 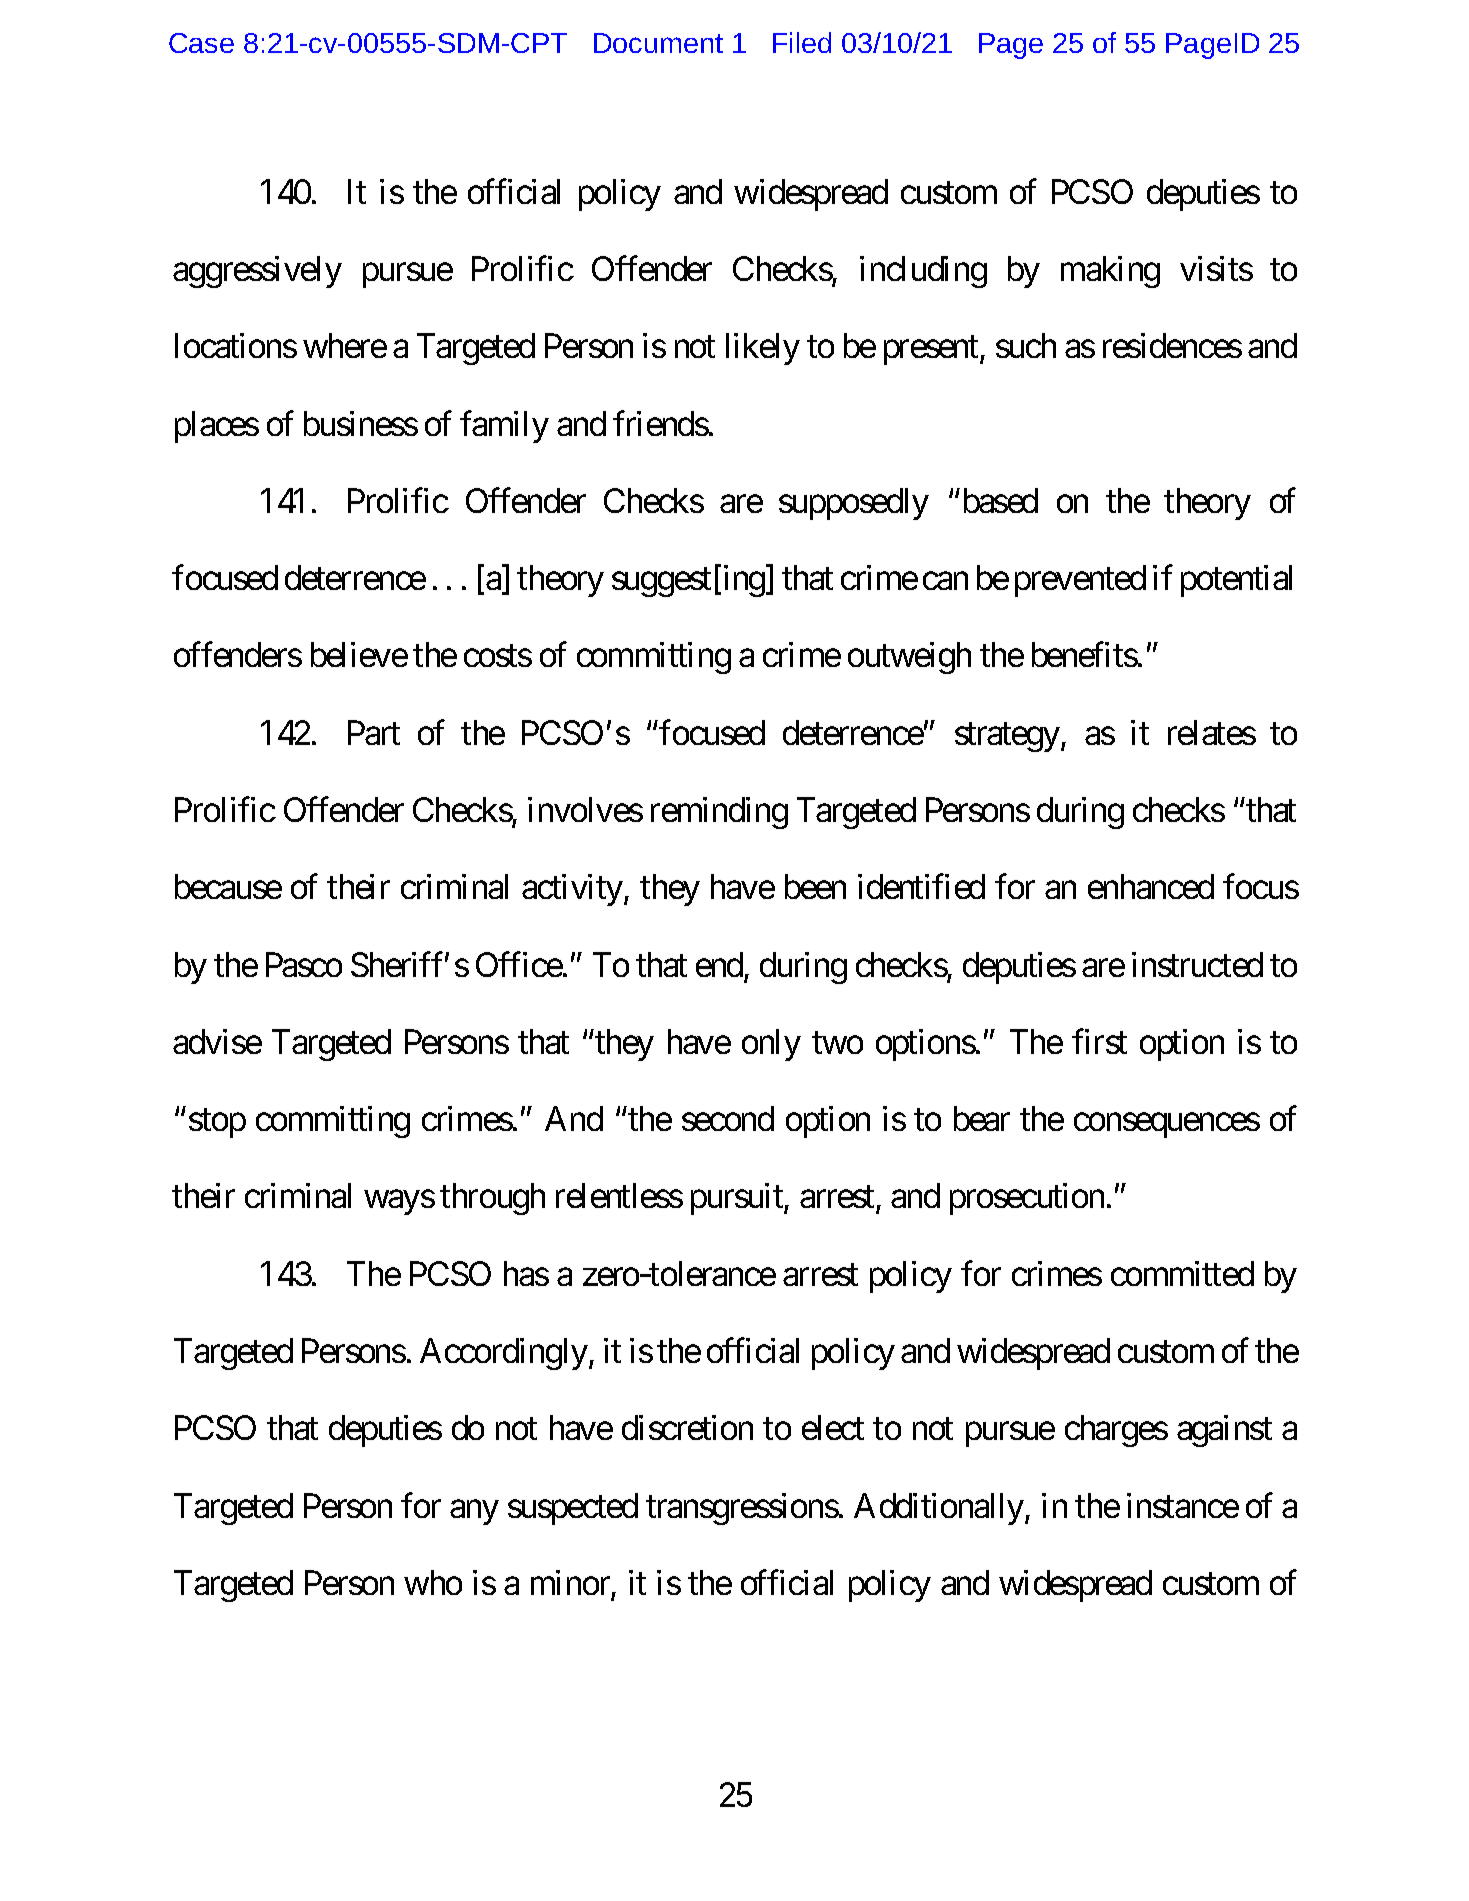 What do you see at coordinates (1080, 581) in the document?
I see `prevented` at bounding box center [1080, 581].
